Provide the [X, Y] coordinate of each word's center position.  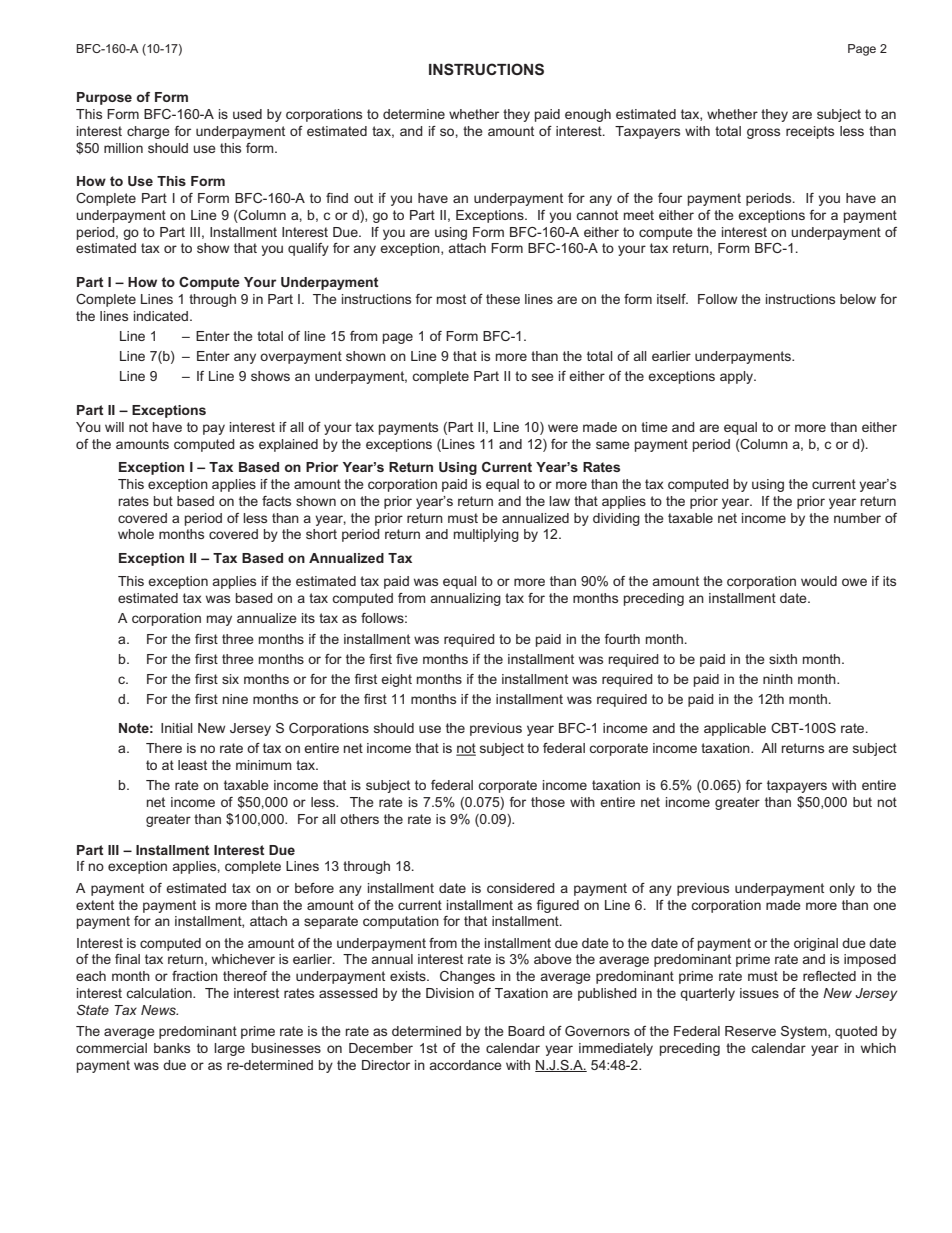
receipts [810, 132]
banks [172, 1048]
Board [526, 1031]
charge [148, 132]
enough [588, 115]
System [805, 1032]
